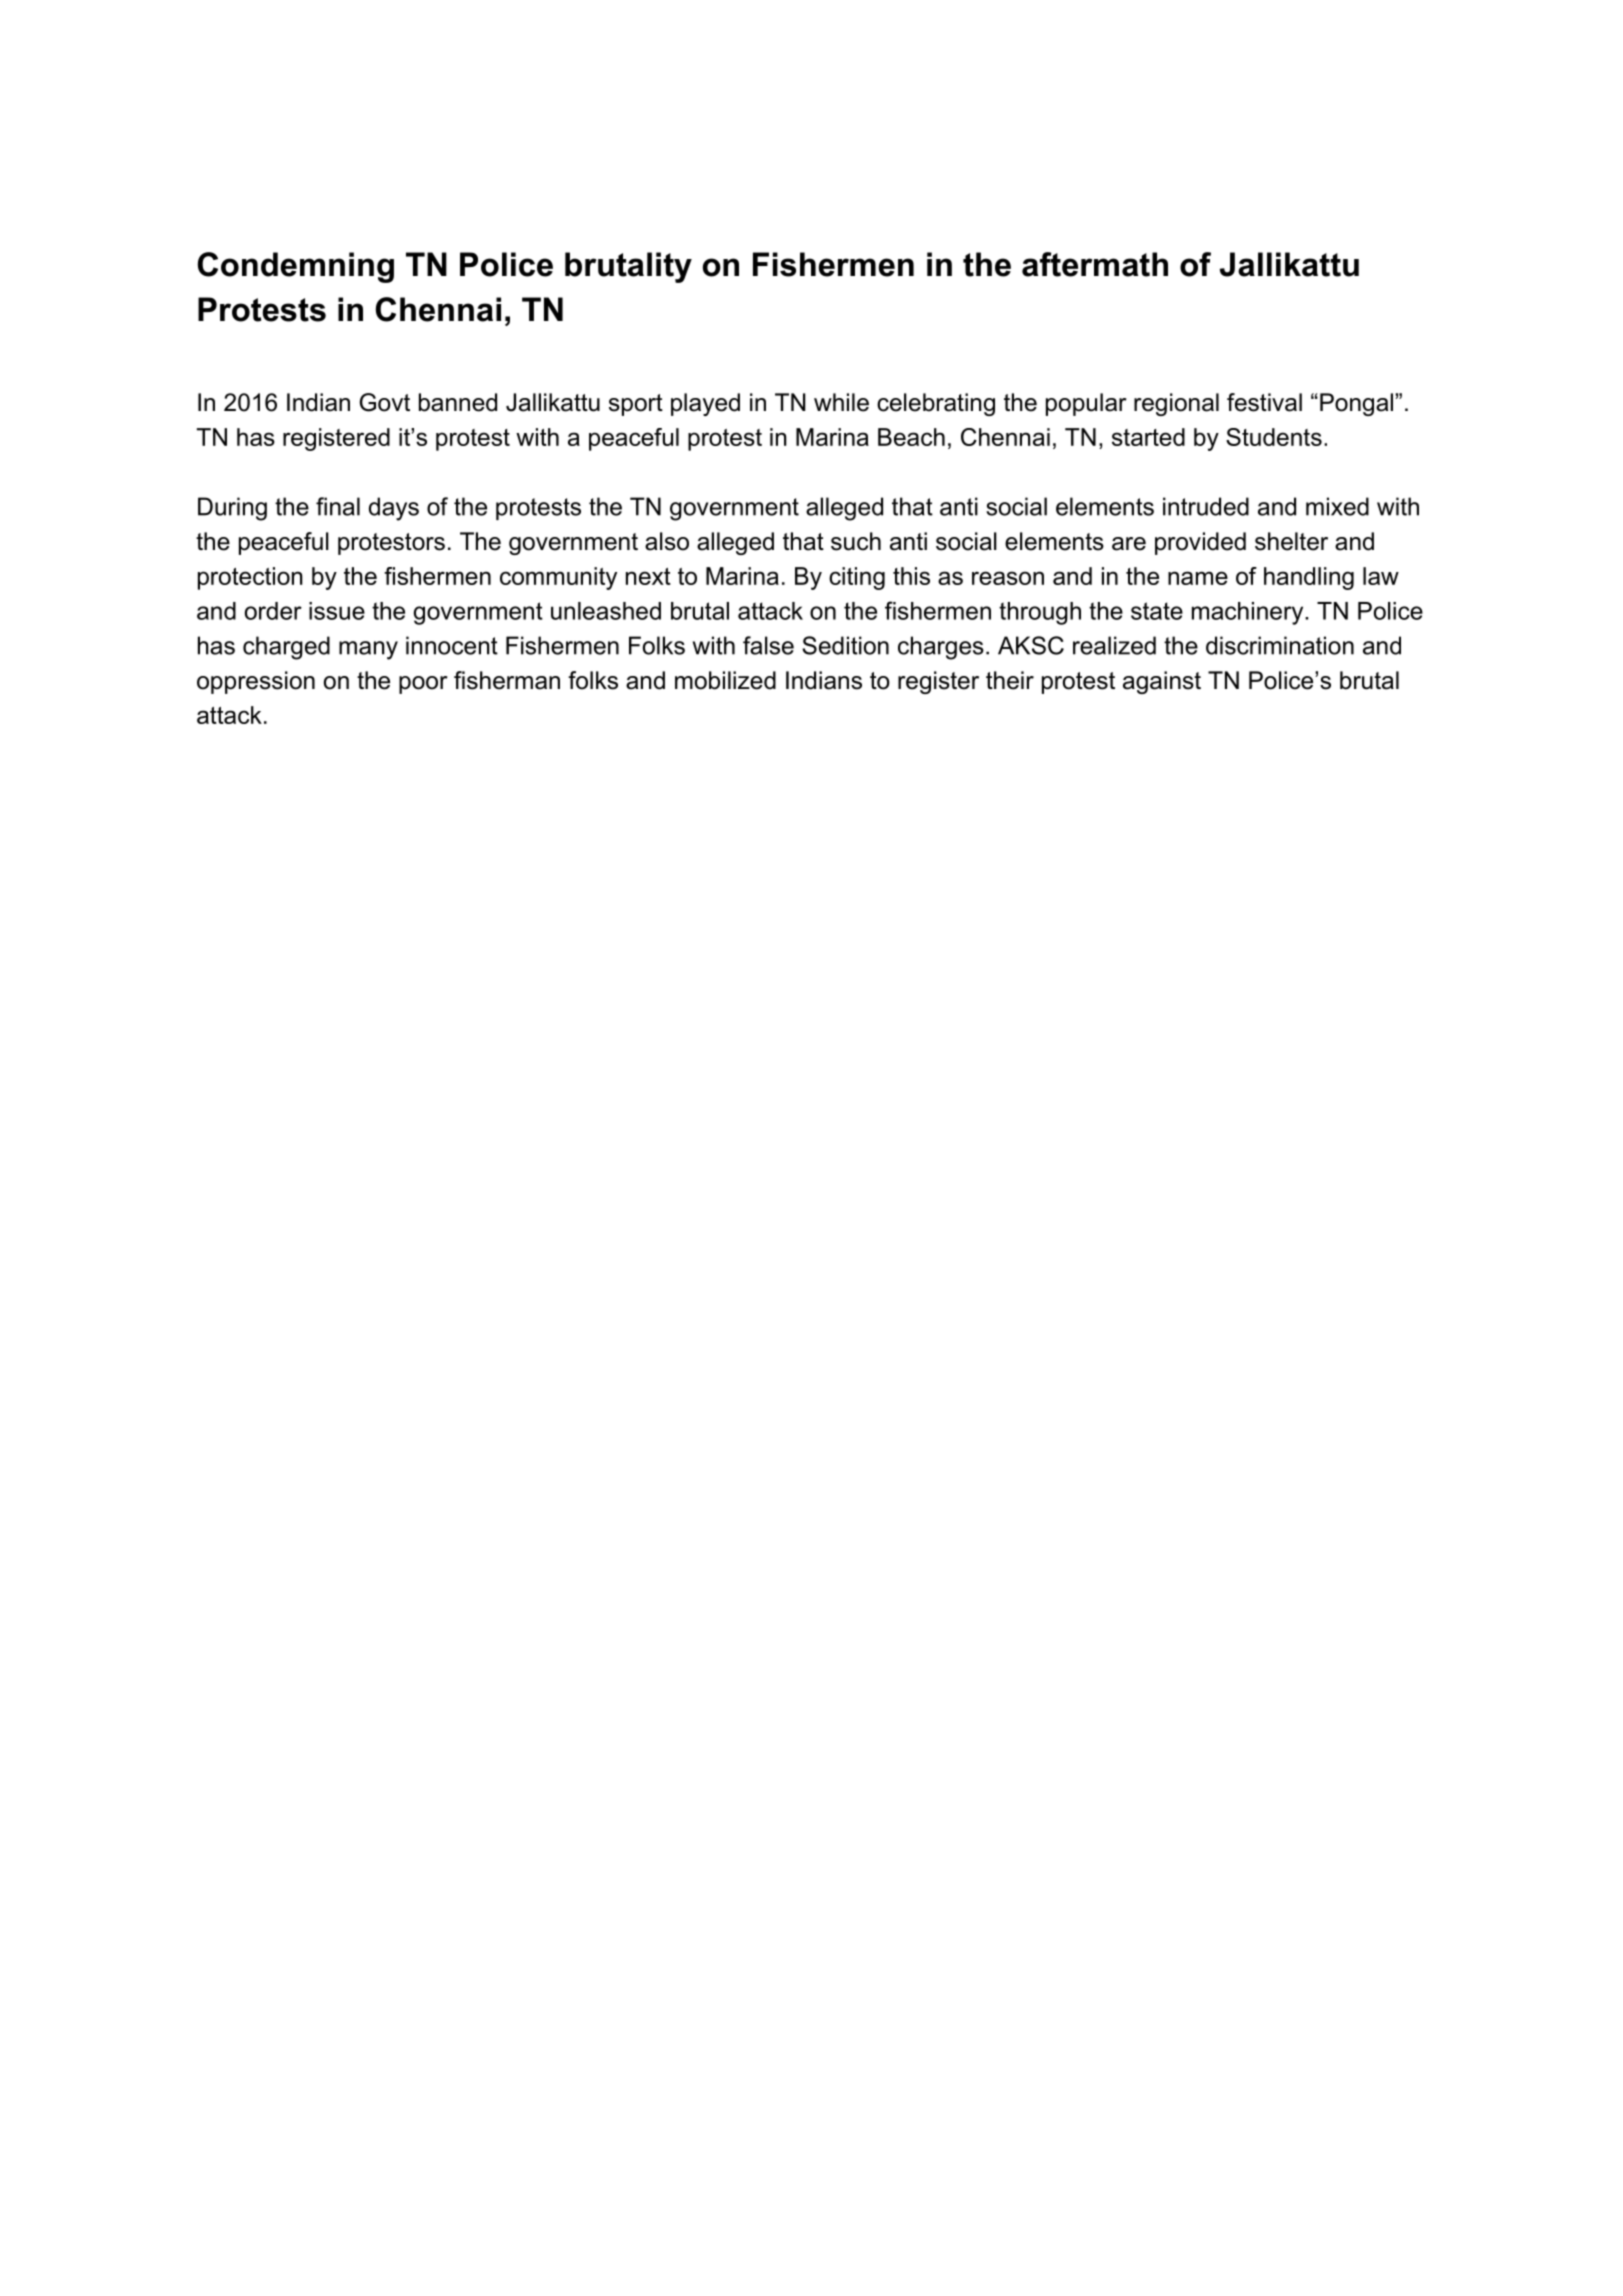 Image resolution: width=1623 pixels, height=2296 pixels. I want to click on festival, so click(1264, 402).
